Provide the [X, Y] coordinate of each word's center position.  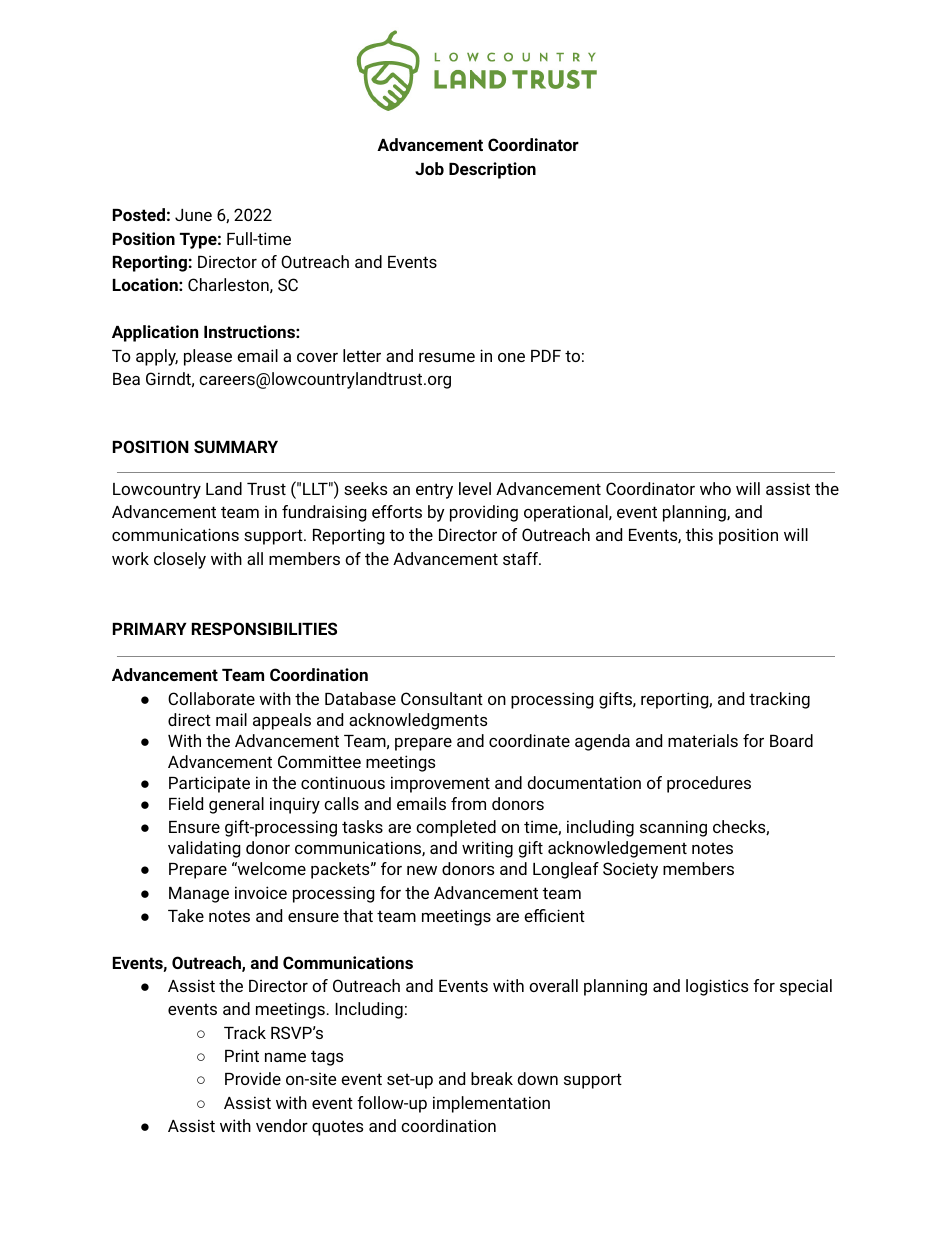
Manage [199, 895]
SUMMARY [236, 446]
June [193, 215]
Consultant [442, 698]
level [475, 488]
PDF [546, 356]
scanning [673, 828]
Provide [253, 1078]
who [715, 488]
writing [487, 849]
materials [703, 740]
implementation [491, 1104]
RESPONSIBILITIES [264, 628]
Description [492, 170]
